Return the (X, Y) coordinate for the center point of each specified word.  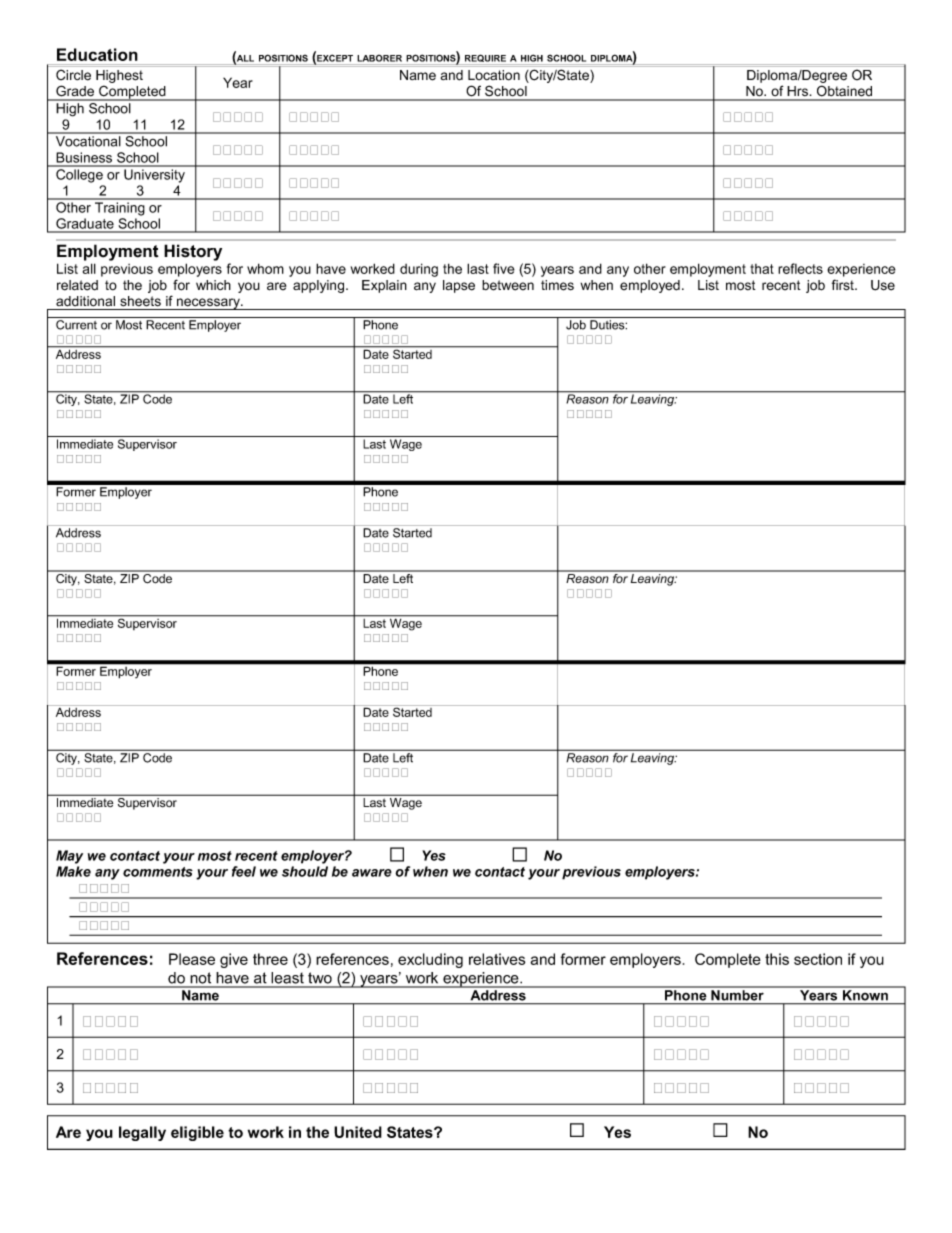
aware (372, 873)
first (844, 285)
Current (76, 325)
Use (883, 285)
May (69, 857)
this (777, 959)
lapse (459, 286)
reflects (800, 268)
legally (142, 1133)
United (358, 1132)
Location (494, 75)
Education (97, 54)
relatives (497, 959)
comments (158, 872)
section (818, 959)
